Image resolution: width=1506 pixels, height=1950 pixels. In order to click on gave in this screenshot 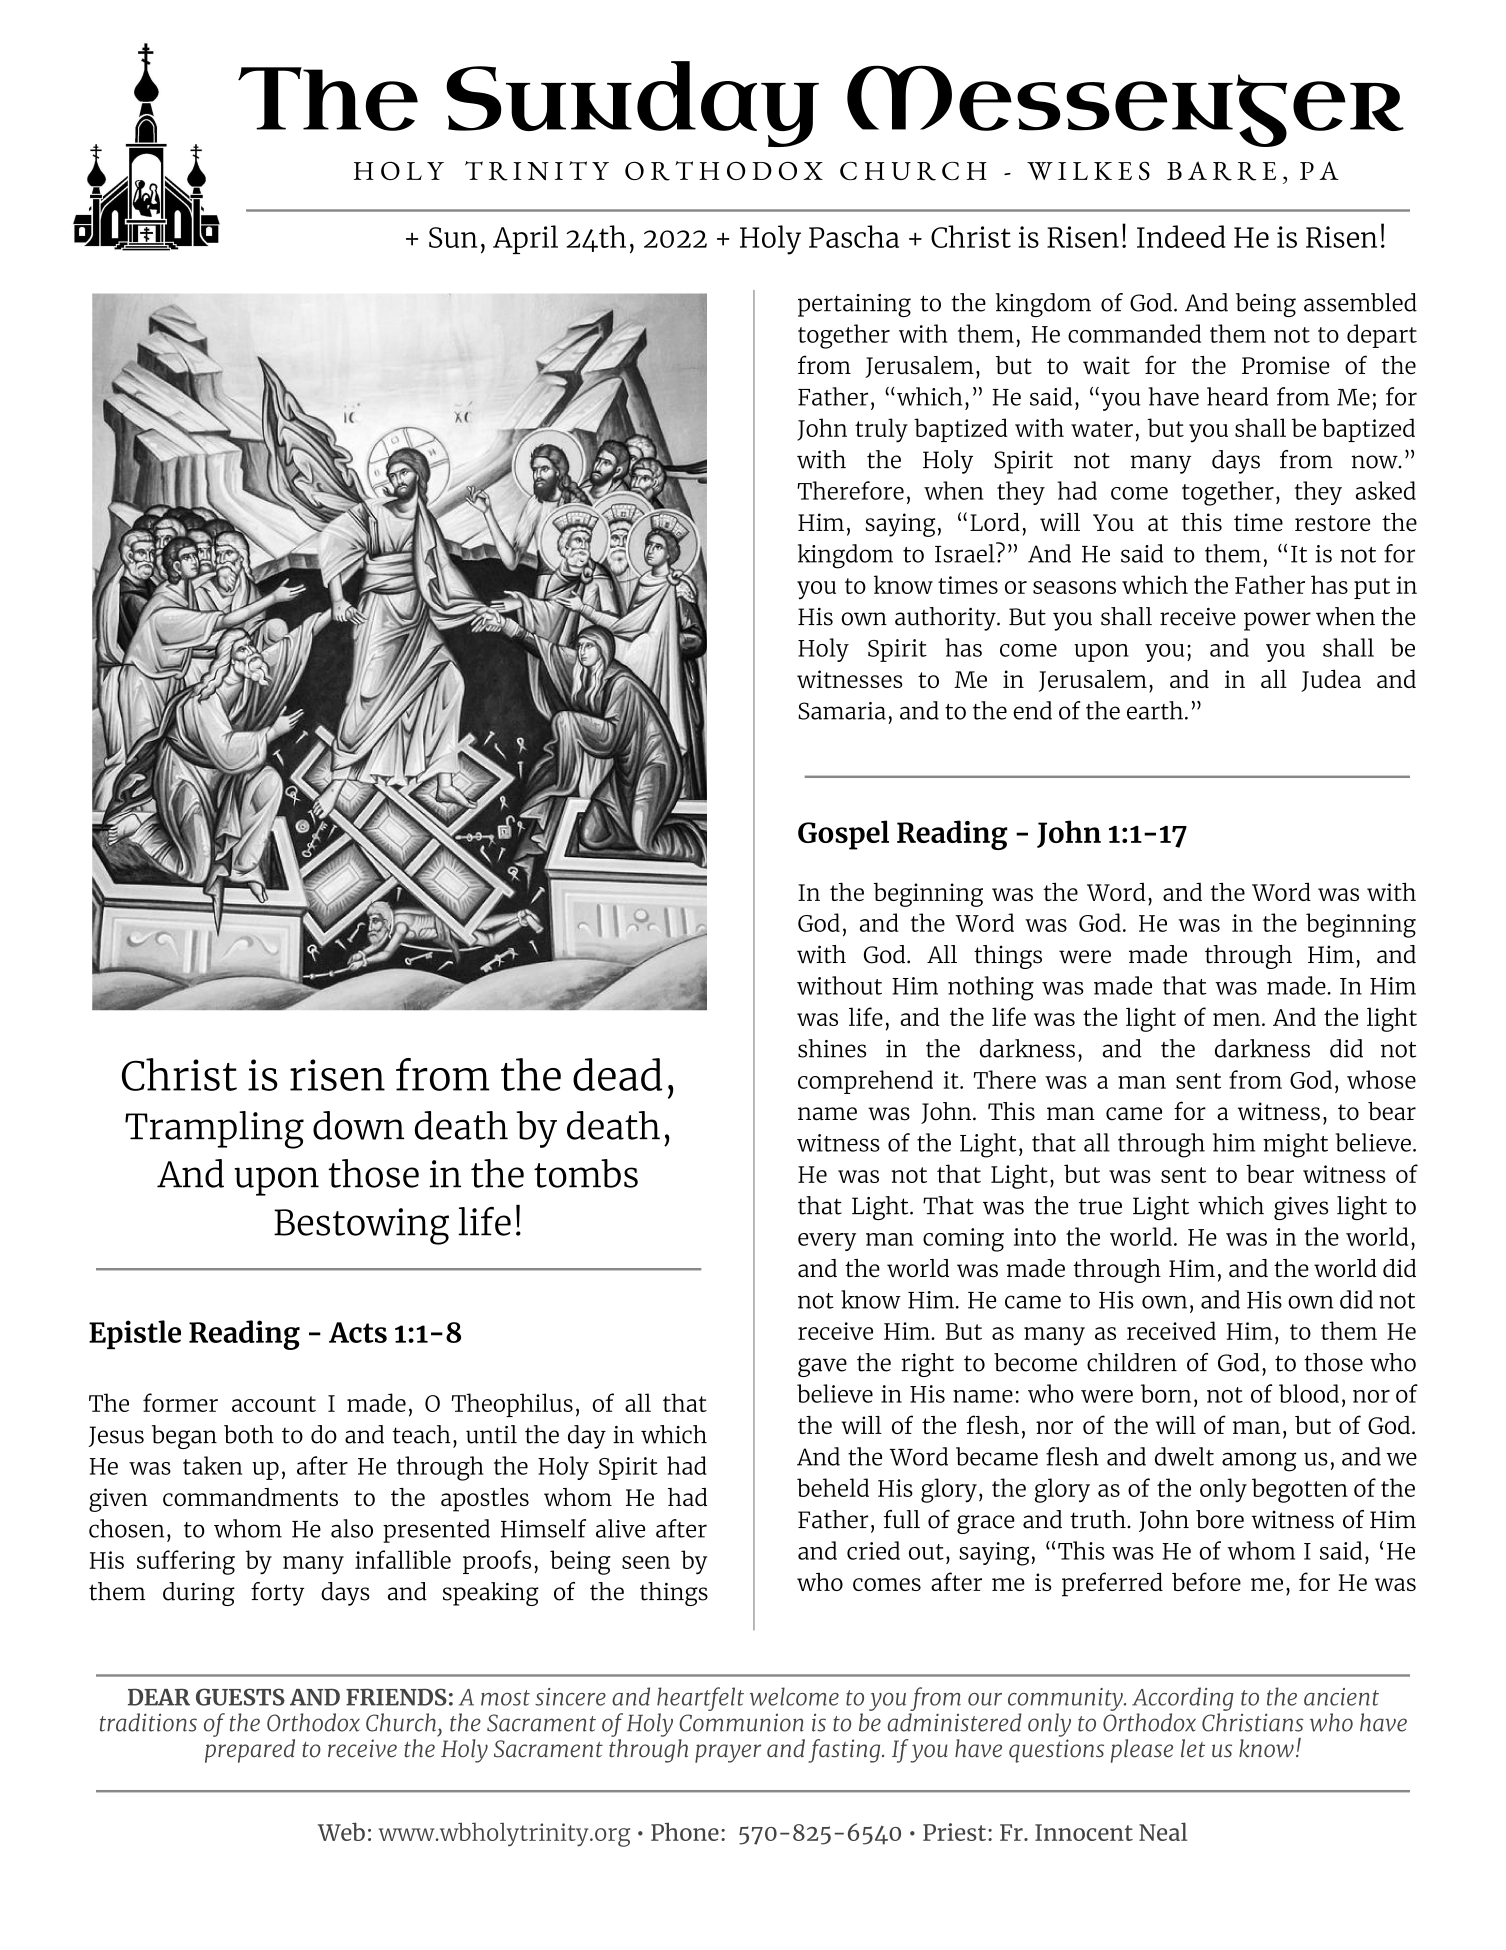, I will do `click(822, 1367)`.
